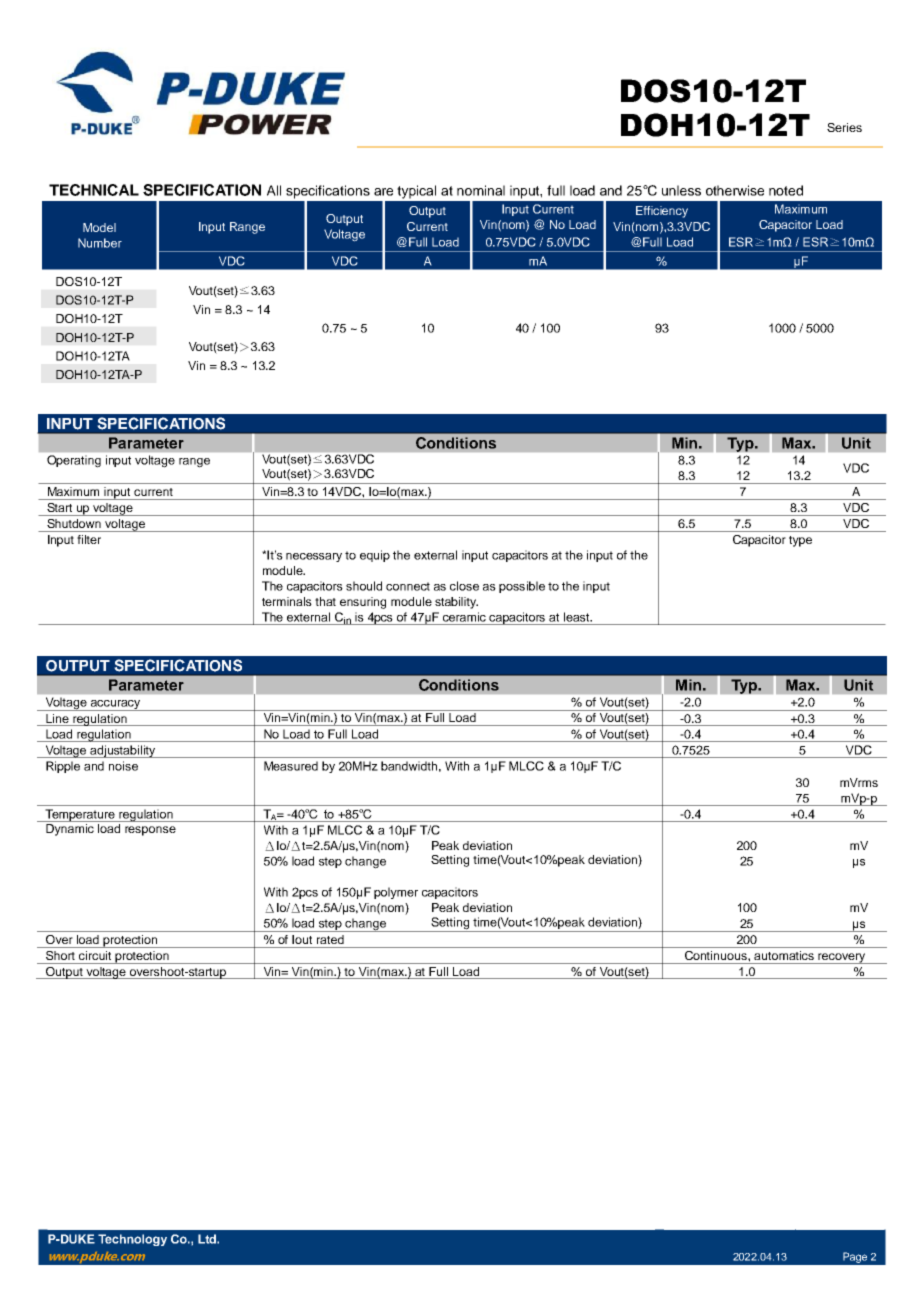  Describe the element at coordinates (123, 766) in the screenshot. I see `noise` at that location.
